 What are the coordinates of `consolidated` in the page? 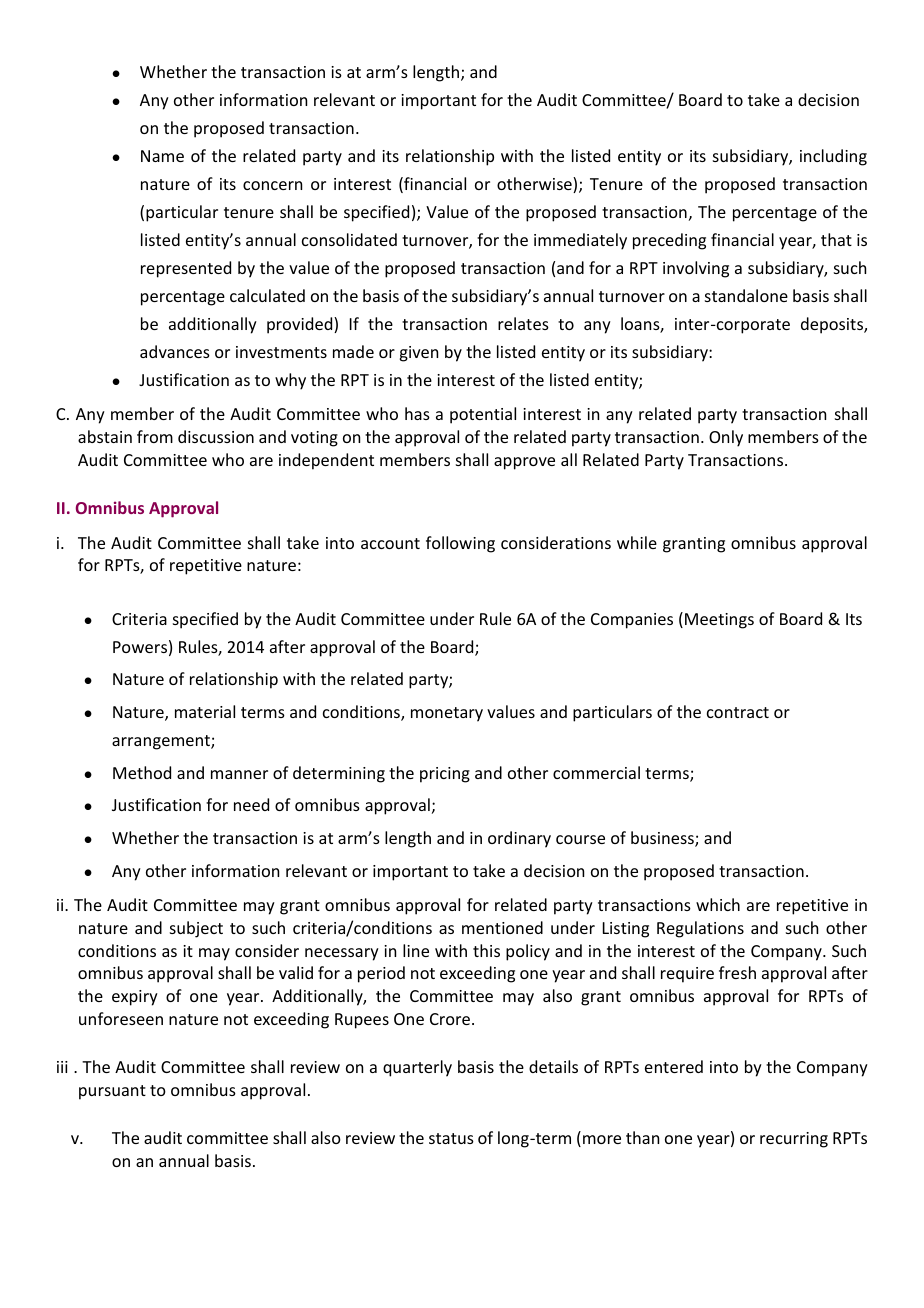 It's located at (349, 239).
